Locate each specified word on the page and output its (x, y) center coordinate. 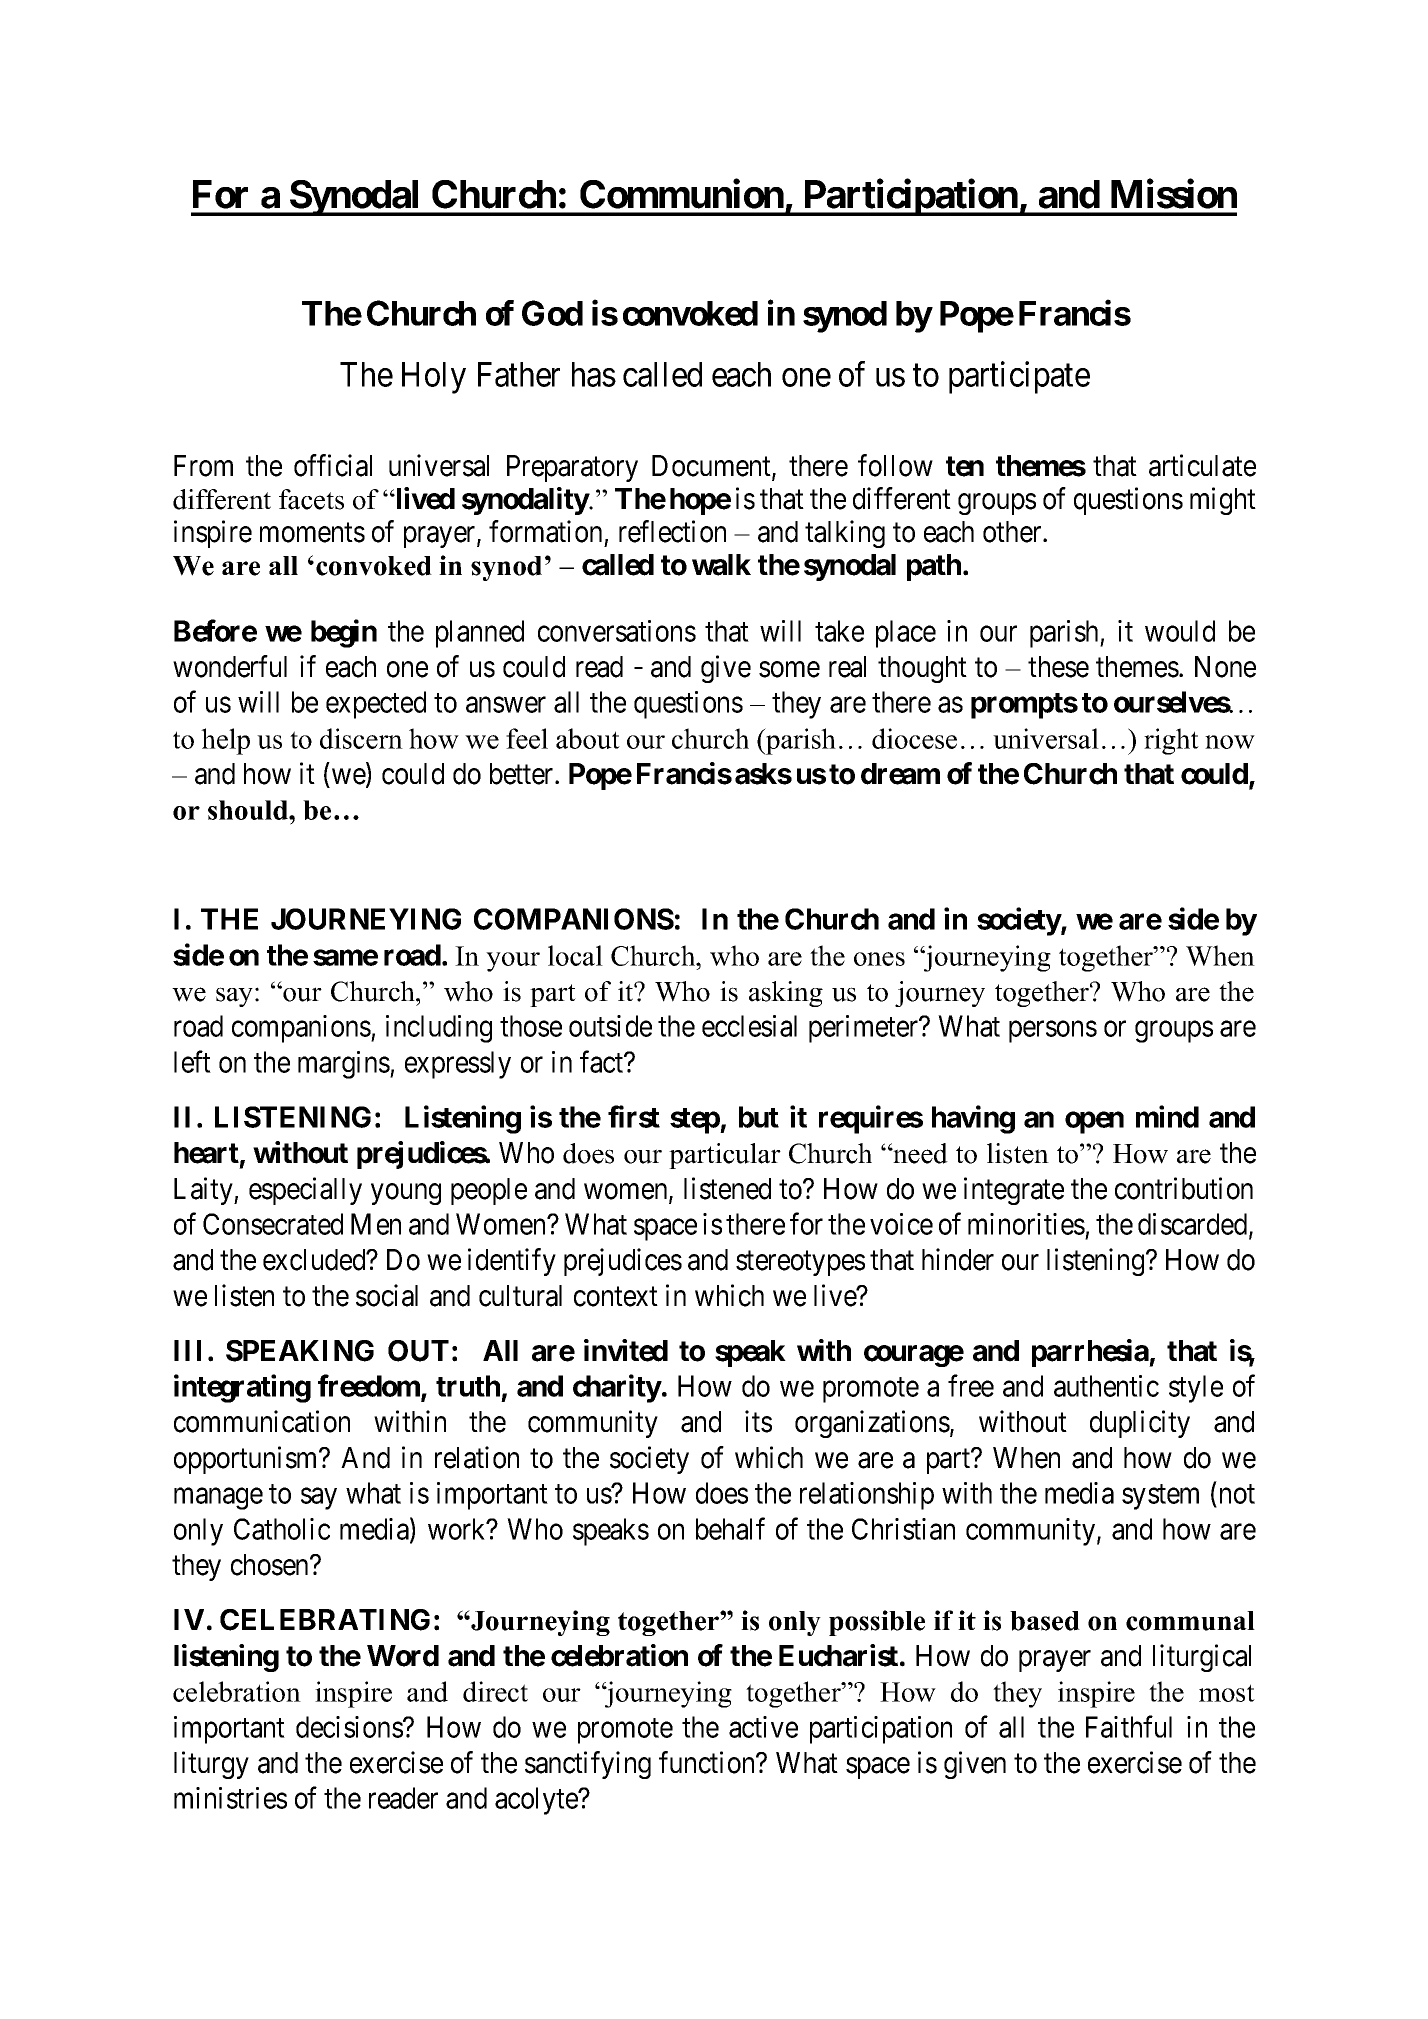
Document (712, 467)
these (1058, 667)
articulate (1202, 465)
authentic (1106, 1386)
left (192, 1062)
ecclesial (749, 1026)
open (1094, 1123)
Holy (434, 378)
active (763, 1727)
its (758, 1421)
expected (376, 705)
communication (262, 1421)
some (789, 670)
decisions (350, 1727)
